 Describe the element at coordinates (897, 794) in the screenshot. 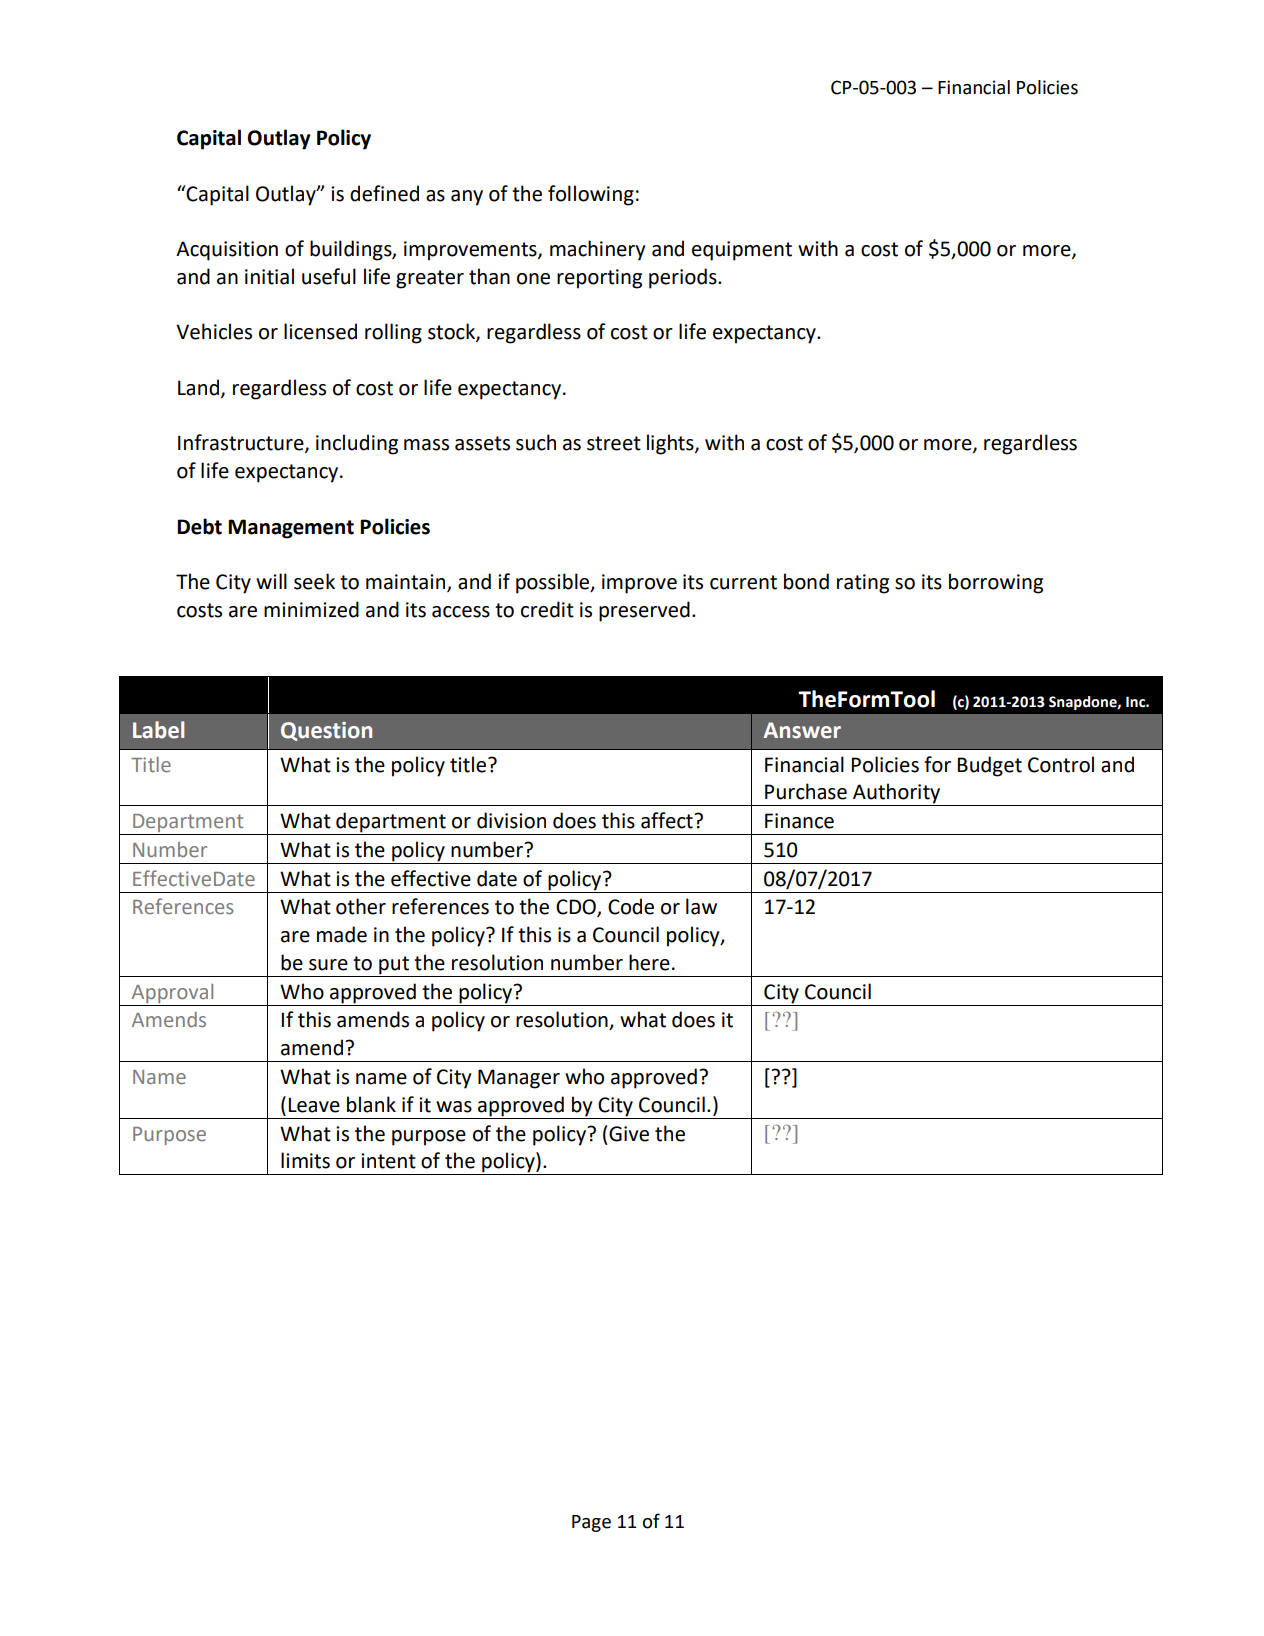

I see `Authority` at that location.
